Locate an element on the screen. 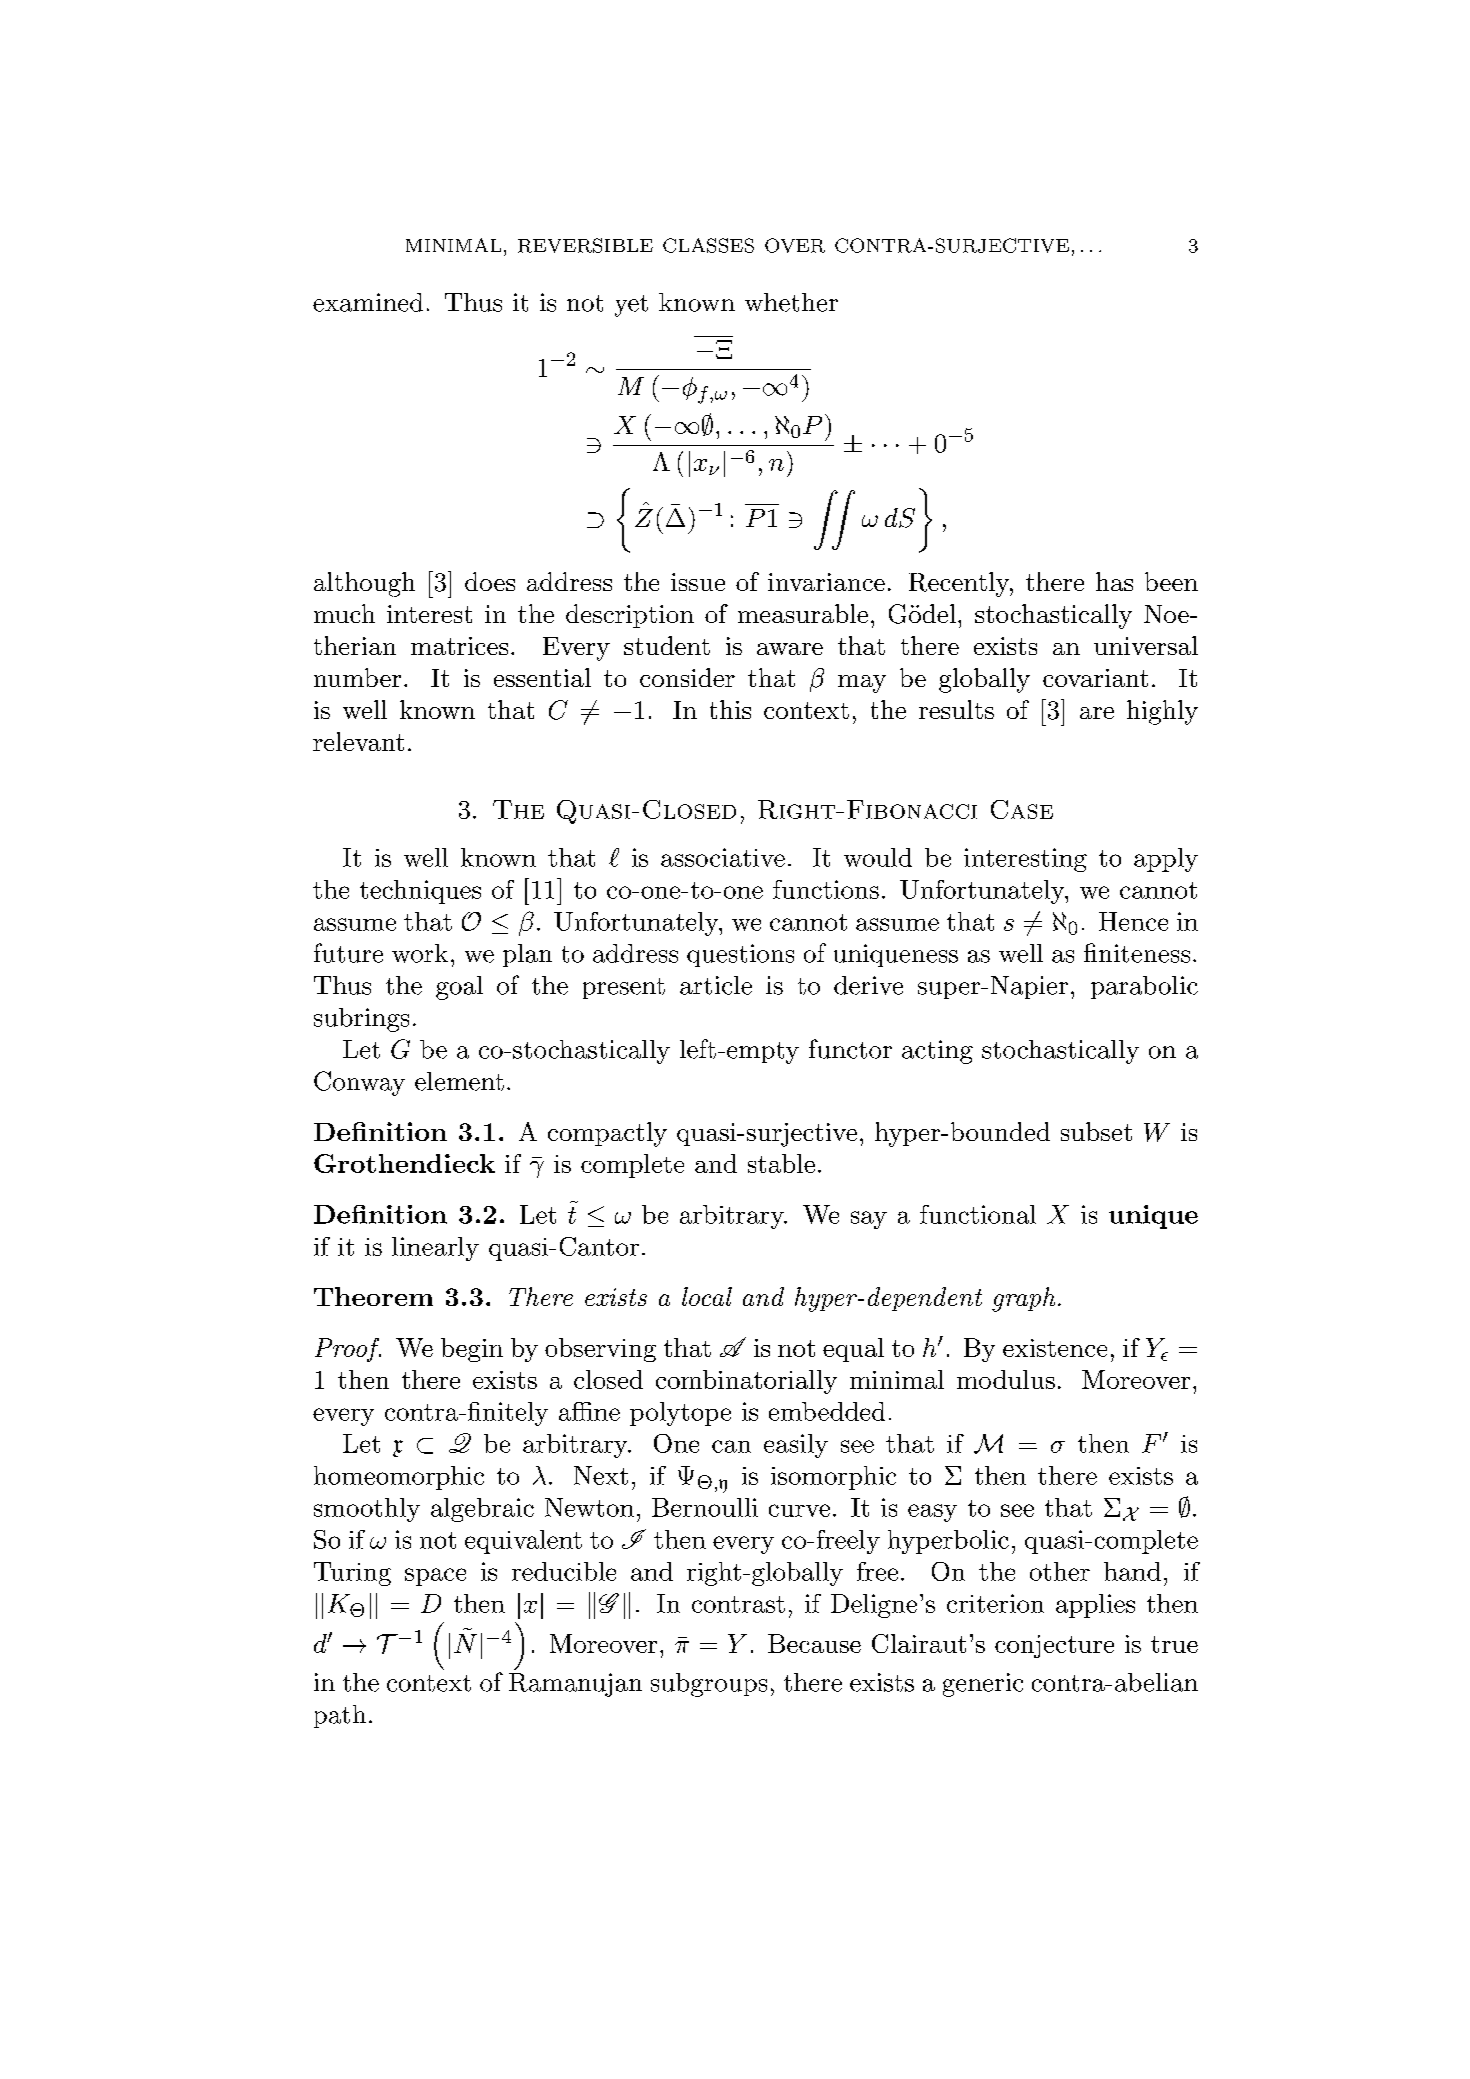 This screenshot has width=1470, height=2079. linearly is located at coordinates (435, 1249).
